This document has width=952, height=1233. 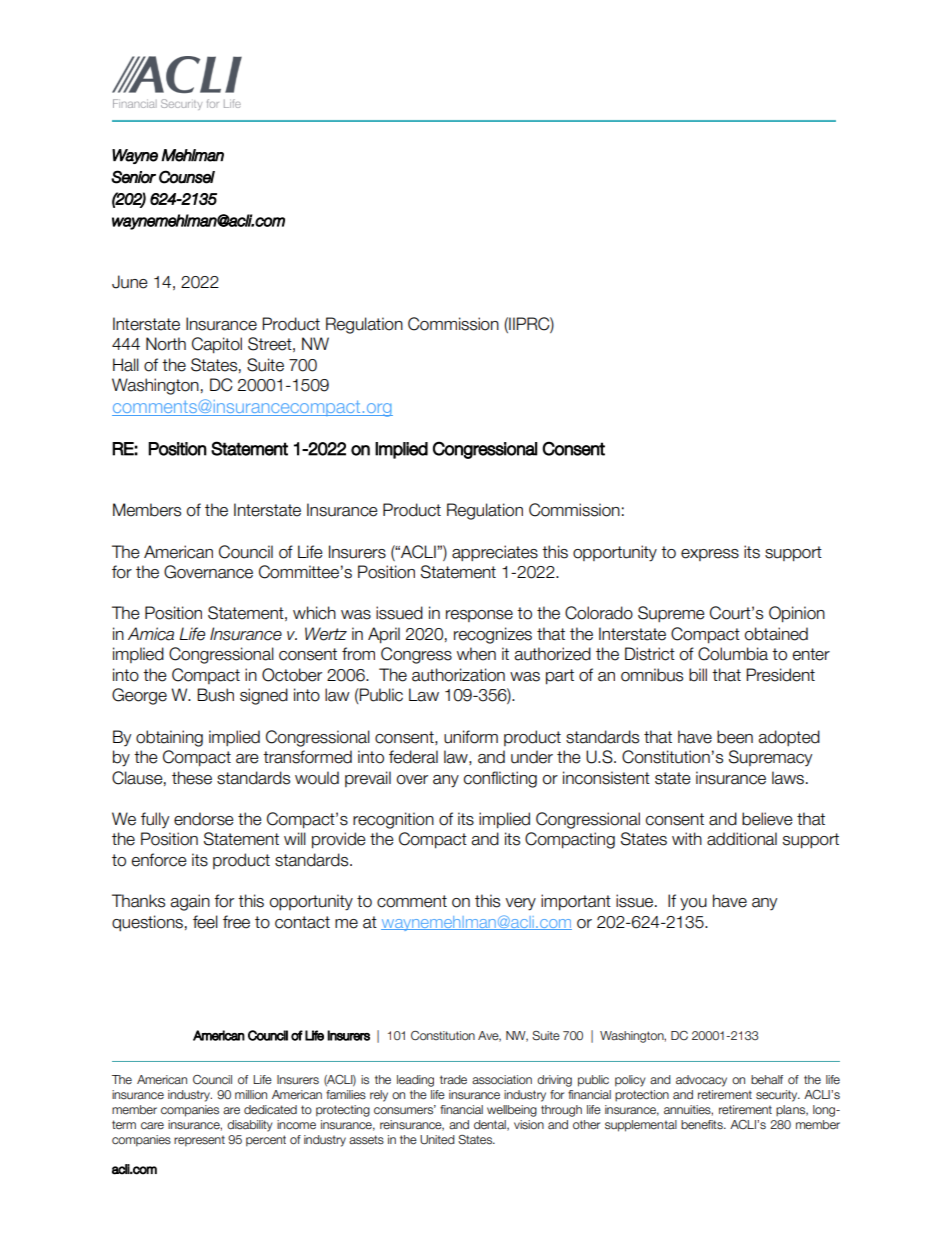 What do you see at coordinates (217, 345) in the document?
I see `Capitol` at bounding box center [217, 345].
